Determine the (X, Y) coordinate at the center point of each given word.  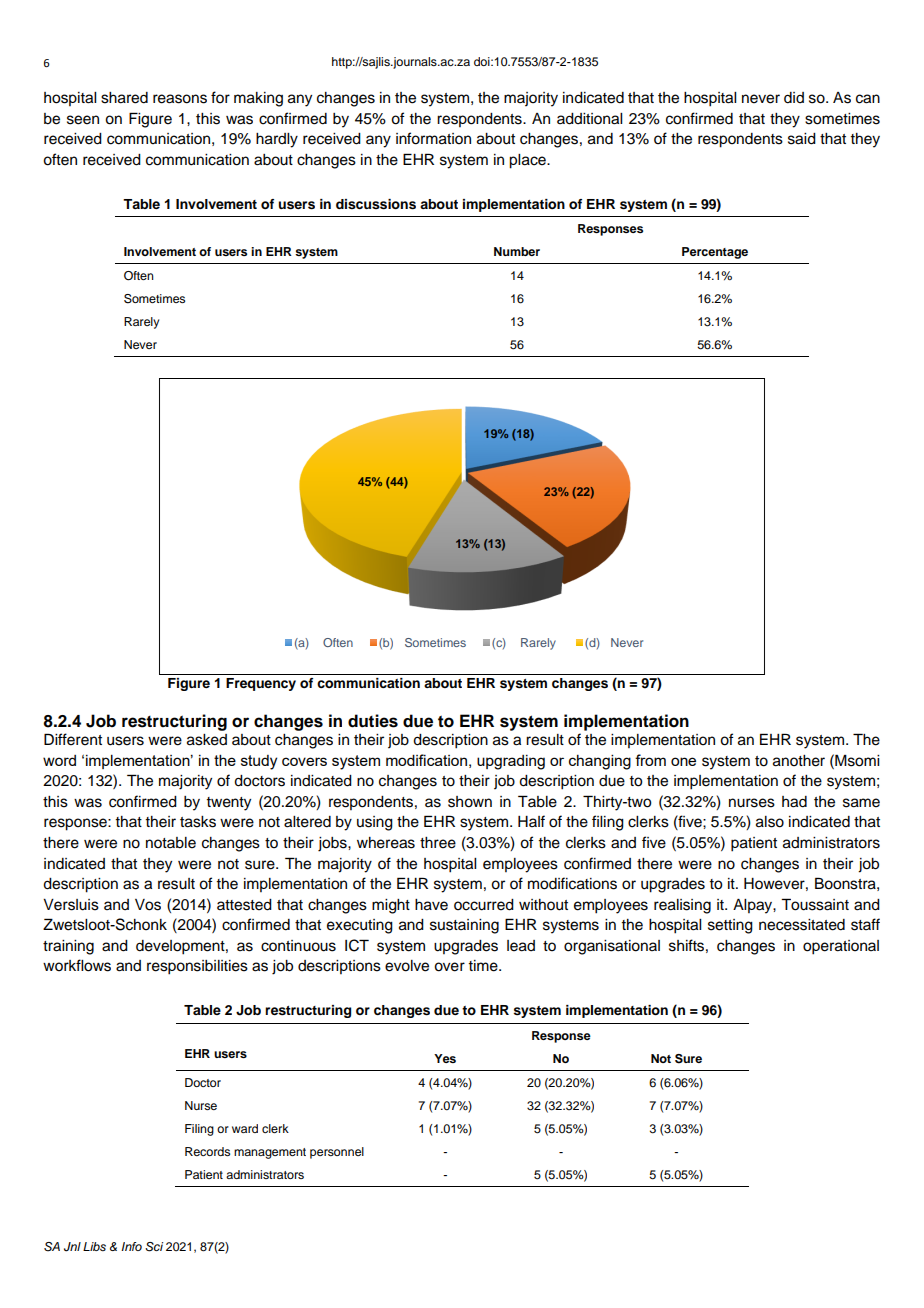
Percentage (715, 253)
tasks (198, 822)
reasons (180, 99)
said (802, 139)
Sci (154, 1247)
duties (373, 721)
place (528, 161)
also (770, 822)
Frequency (261, 684)
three (438, 843)
